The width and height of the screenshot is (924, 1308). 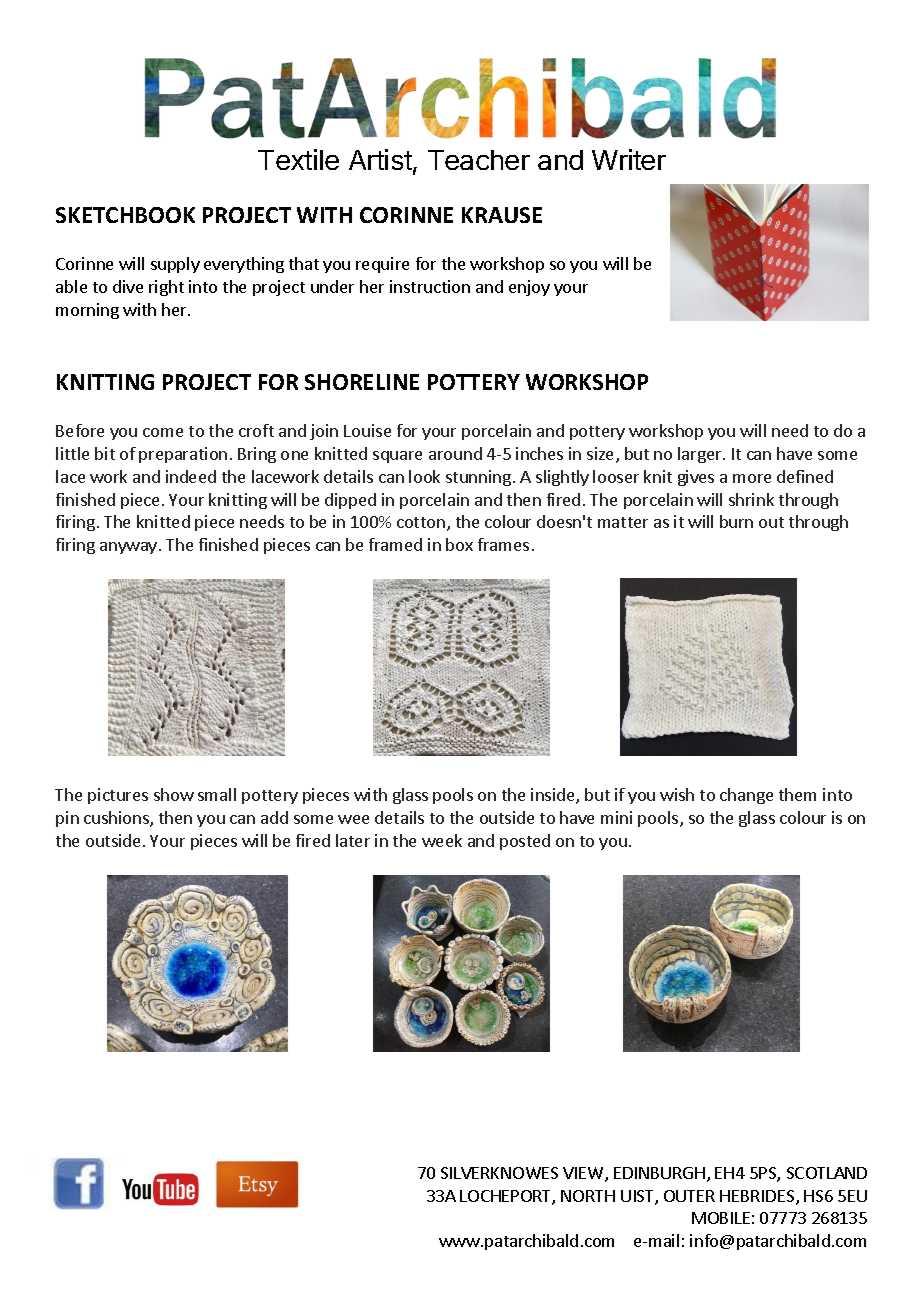 I want to click on NORTH, so click(x=588, y=1196).
